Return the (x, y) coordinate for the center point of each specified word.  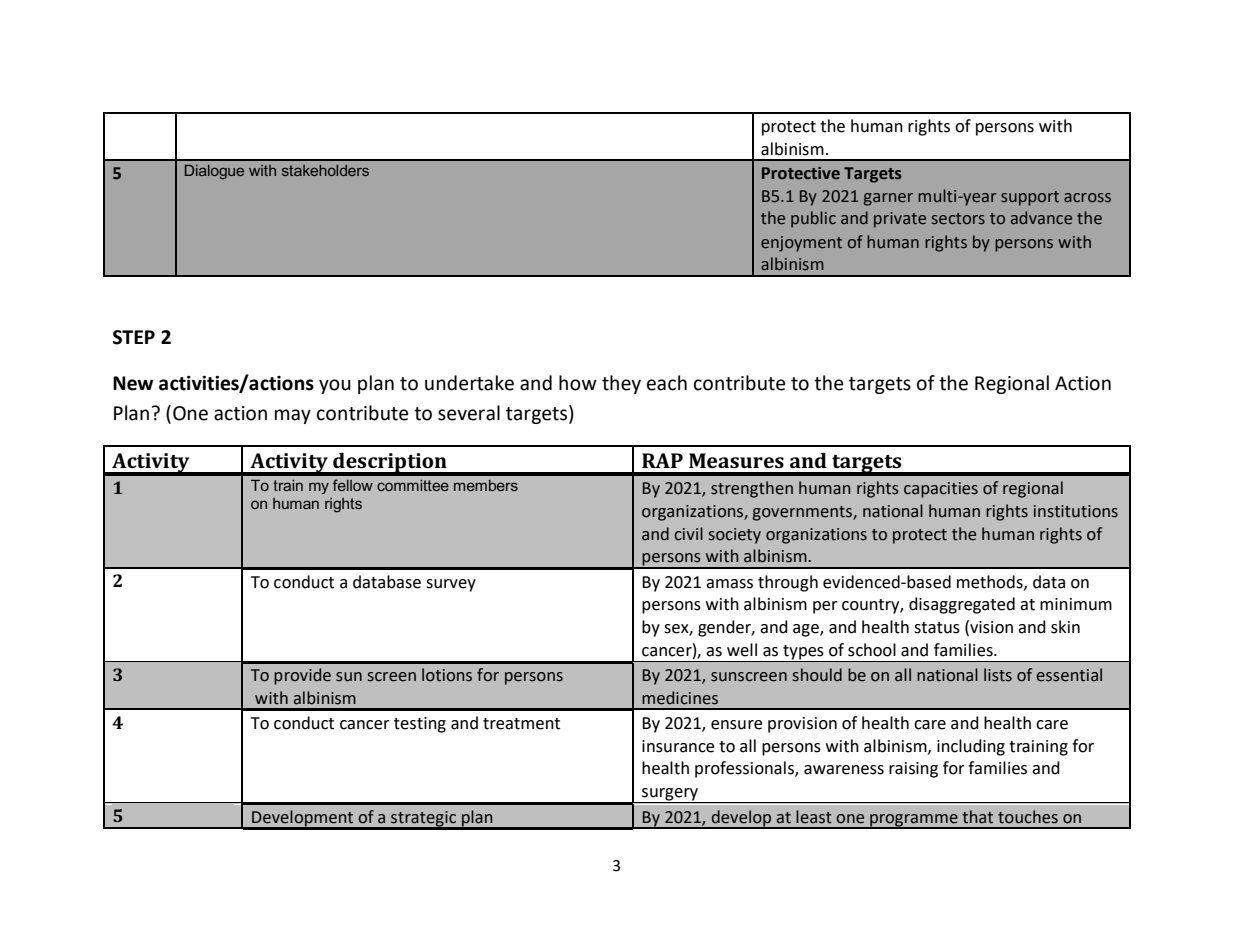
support (1030, 198)
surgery (670, 795)
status (937, 628)
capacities (941, 490)
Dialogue (214, 172)
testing (420, 725)
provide (302, 676)
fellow (352, 485)
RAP (662, 460)
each (667, 383)
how (578, 383)
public (813, 219)
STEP (134, 337)
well (742, 650)
